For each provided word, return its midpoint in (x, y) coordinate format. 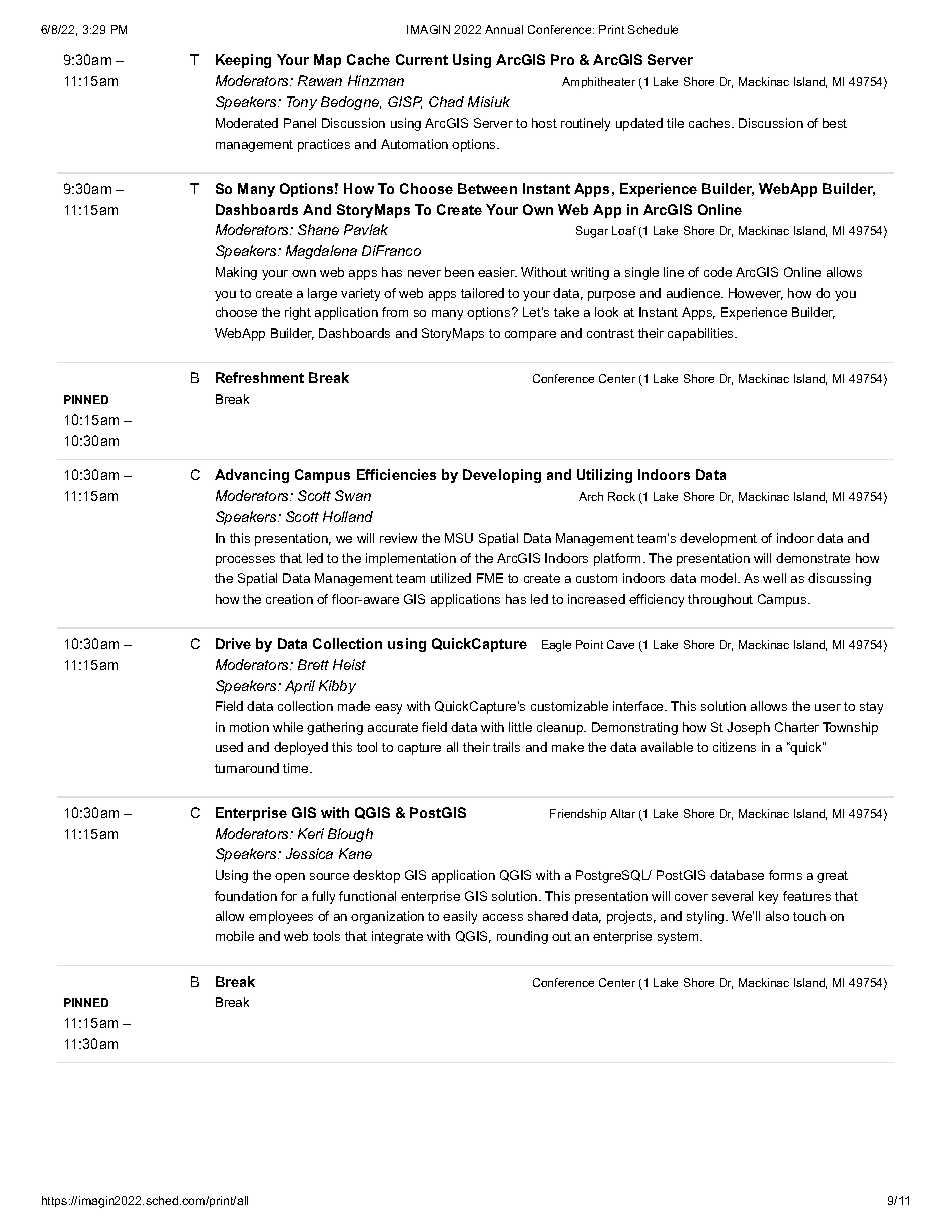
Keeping (243, 61)
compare (530, 336)
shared (548, 916)
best (835, 123)
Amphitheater (598, 82)
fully (323, 897)
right (298, 313)
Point (589, 644)
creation (289, 599)
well (774, 578)
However (756, 294)
